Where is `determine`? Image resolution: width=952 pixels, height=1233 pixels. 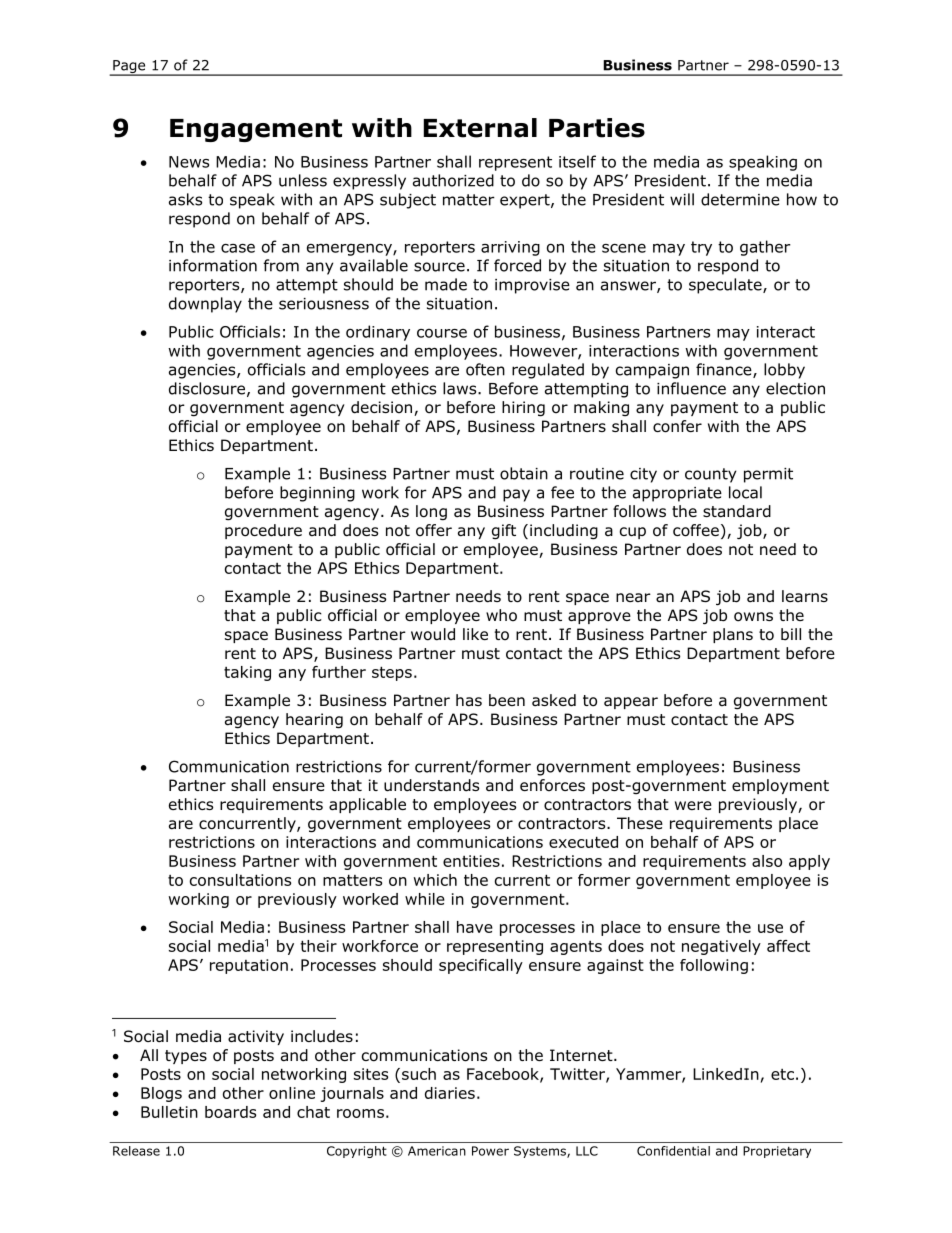
determine is located at coordinates (740, 199).
